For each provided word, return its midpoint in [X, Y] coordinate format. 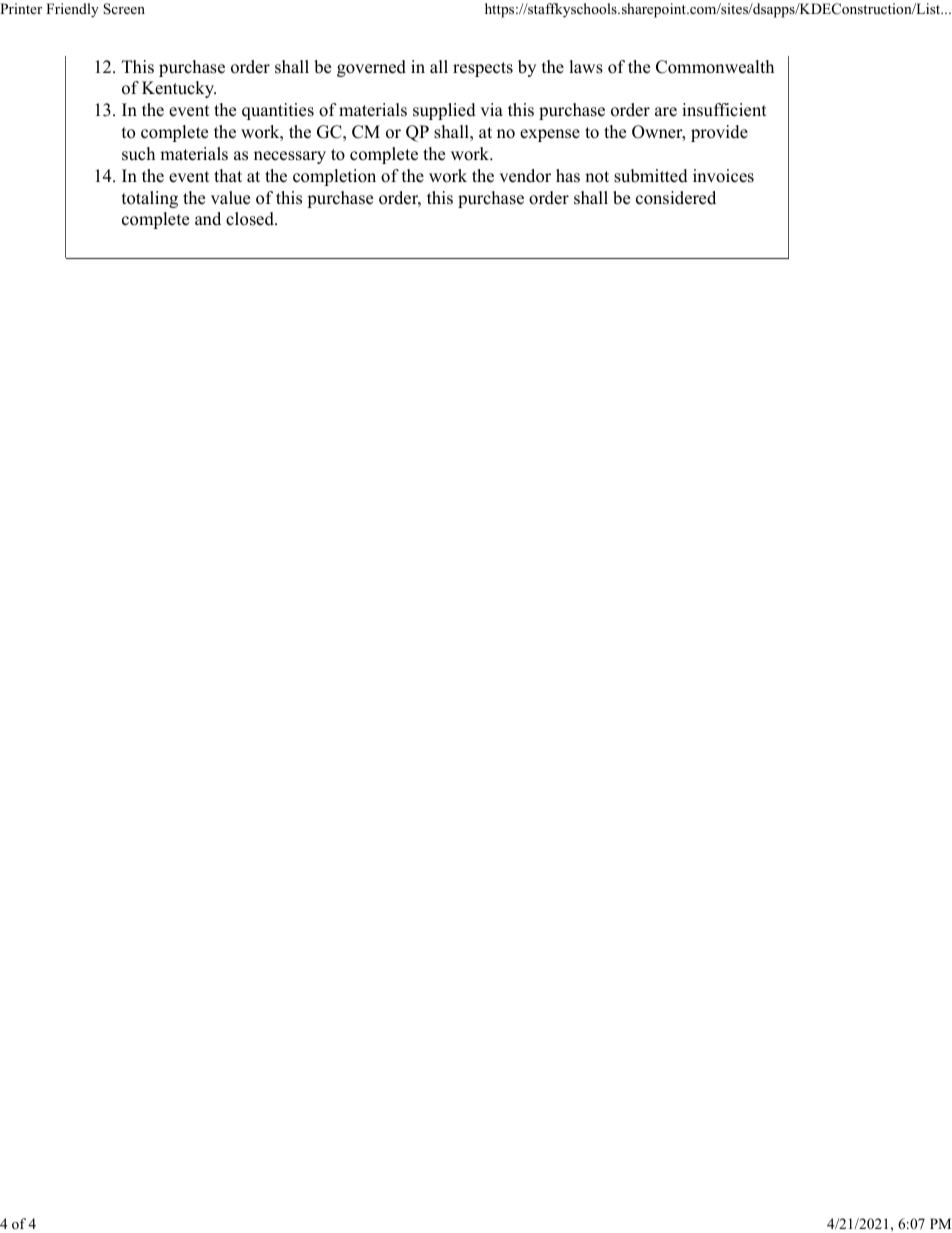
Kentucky [179, 89]
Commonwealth [715, 67]
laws [586, 67]
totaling [150, 199]
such [138, 154]
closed [251, 219]
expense [550, 135]
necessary [290, 157]
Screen [124, 9]
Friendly [72, 10]
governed [371, 68]
